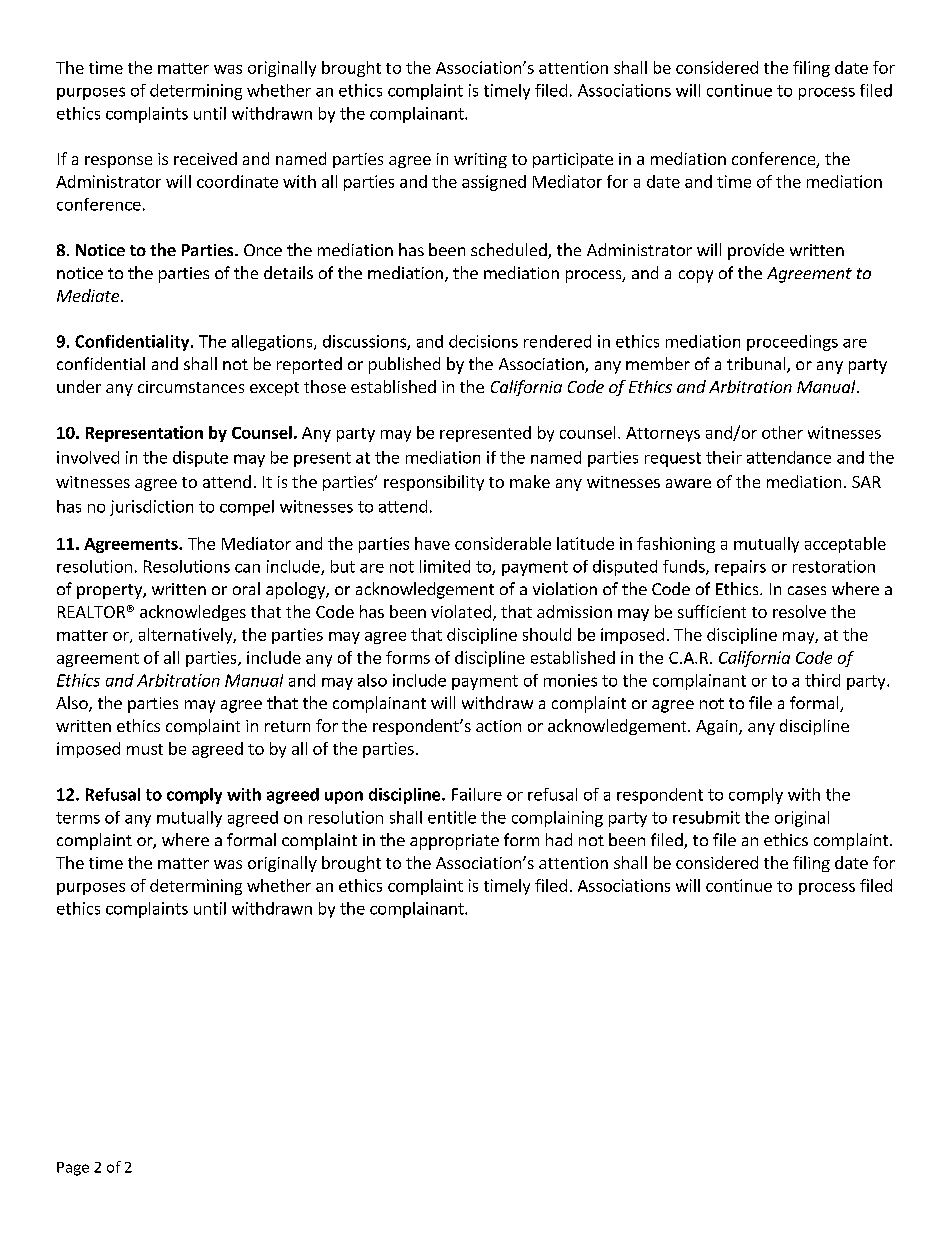  I want to click on appropriate, so click(454, 842).
